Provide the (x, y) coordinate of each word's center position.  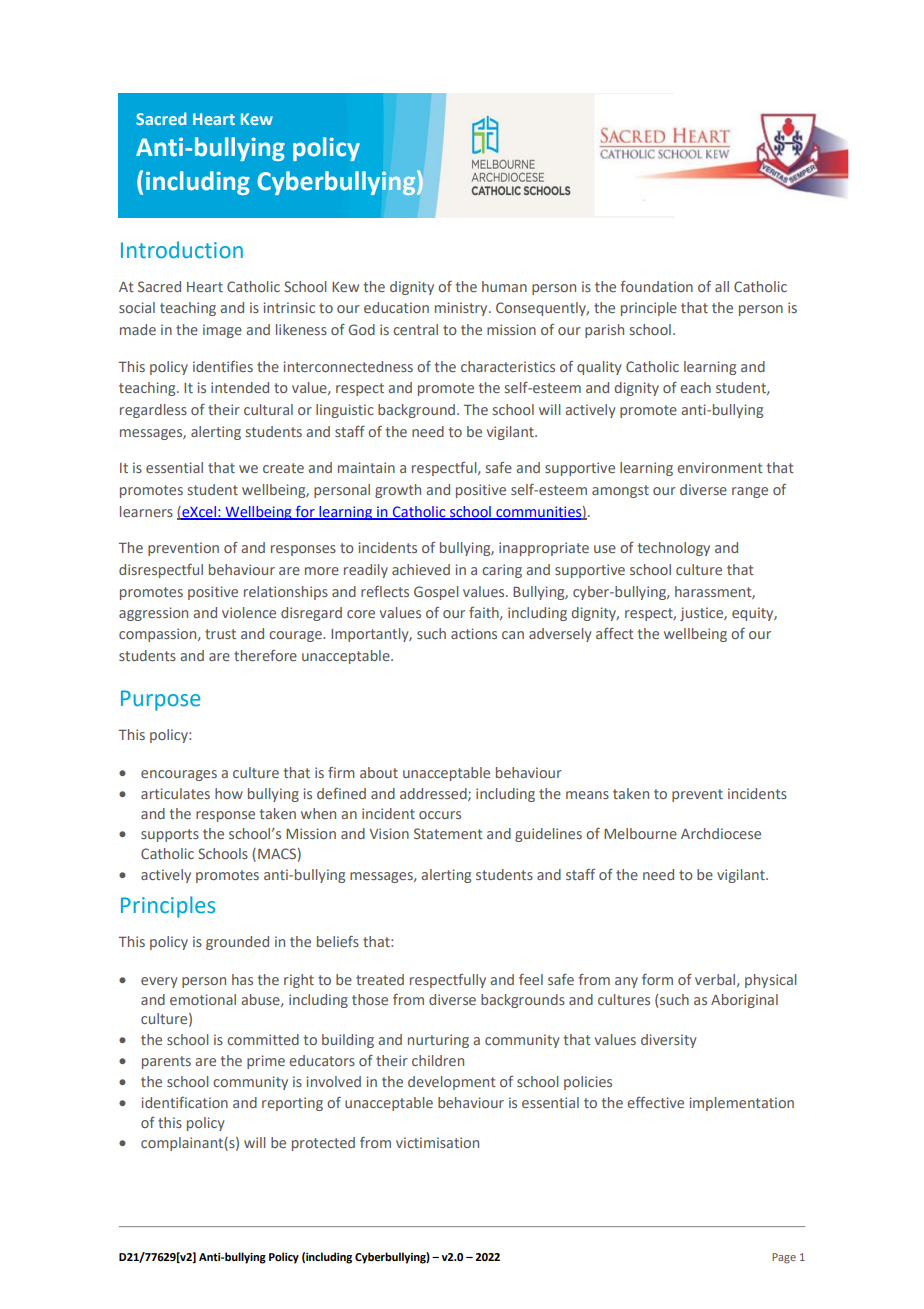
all (722, 286)
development (452, 1083)
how (229, 793)
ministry (462, 309)
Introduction (182, 250)
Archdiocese (721, 833)
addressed (434, 794)
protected (323, 1144)
